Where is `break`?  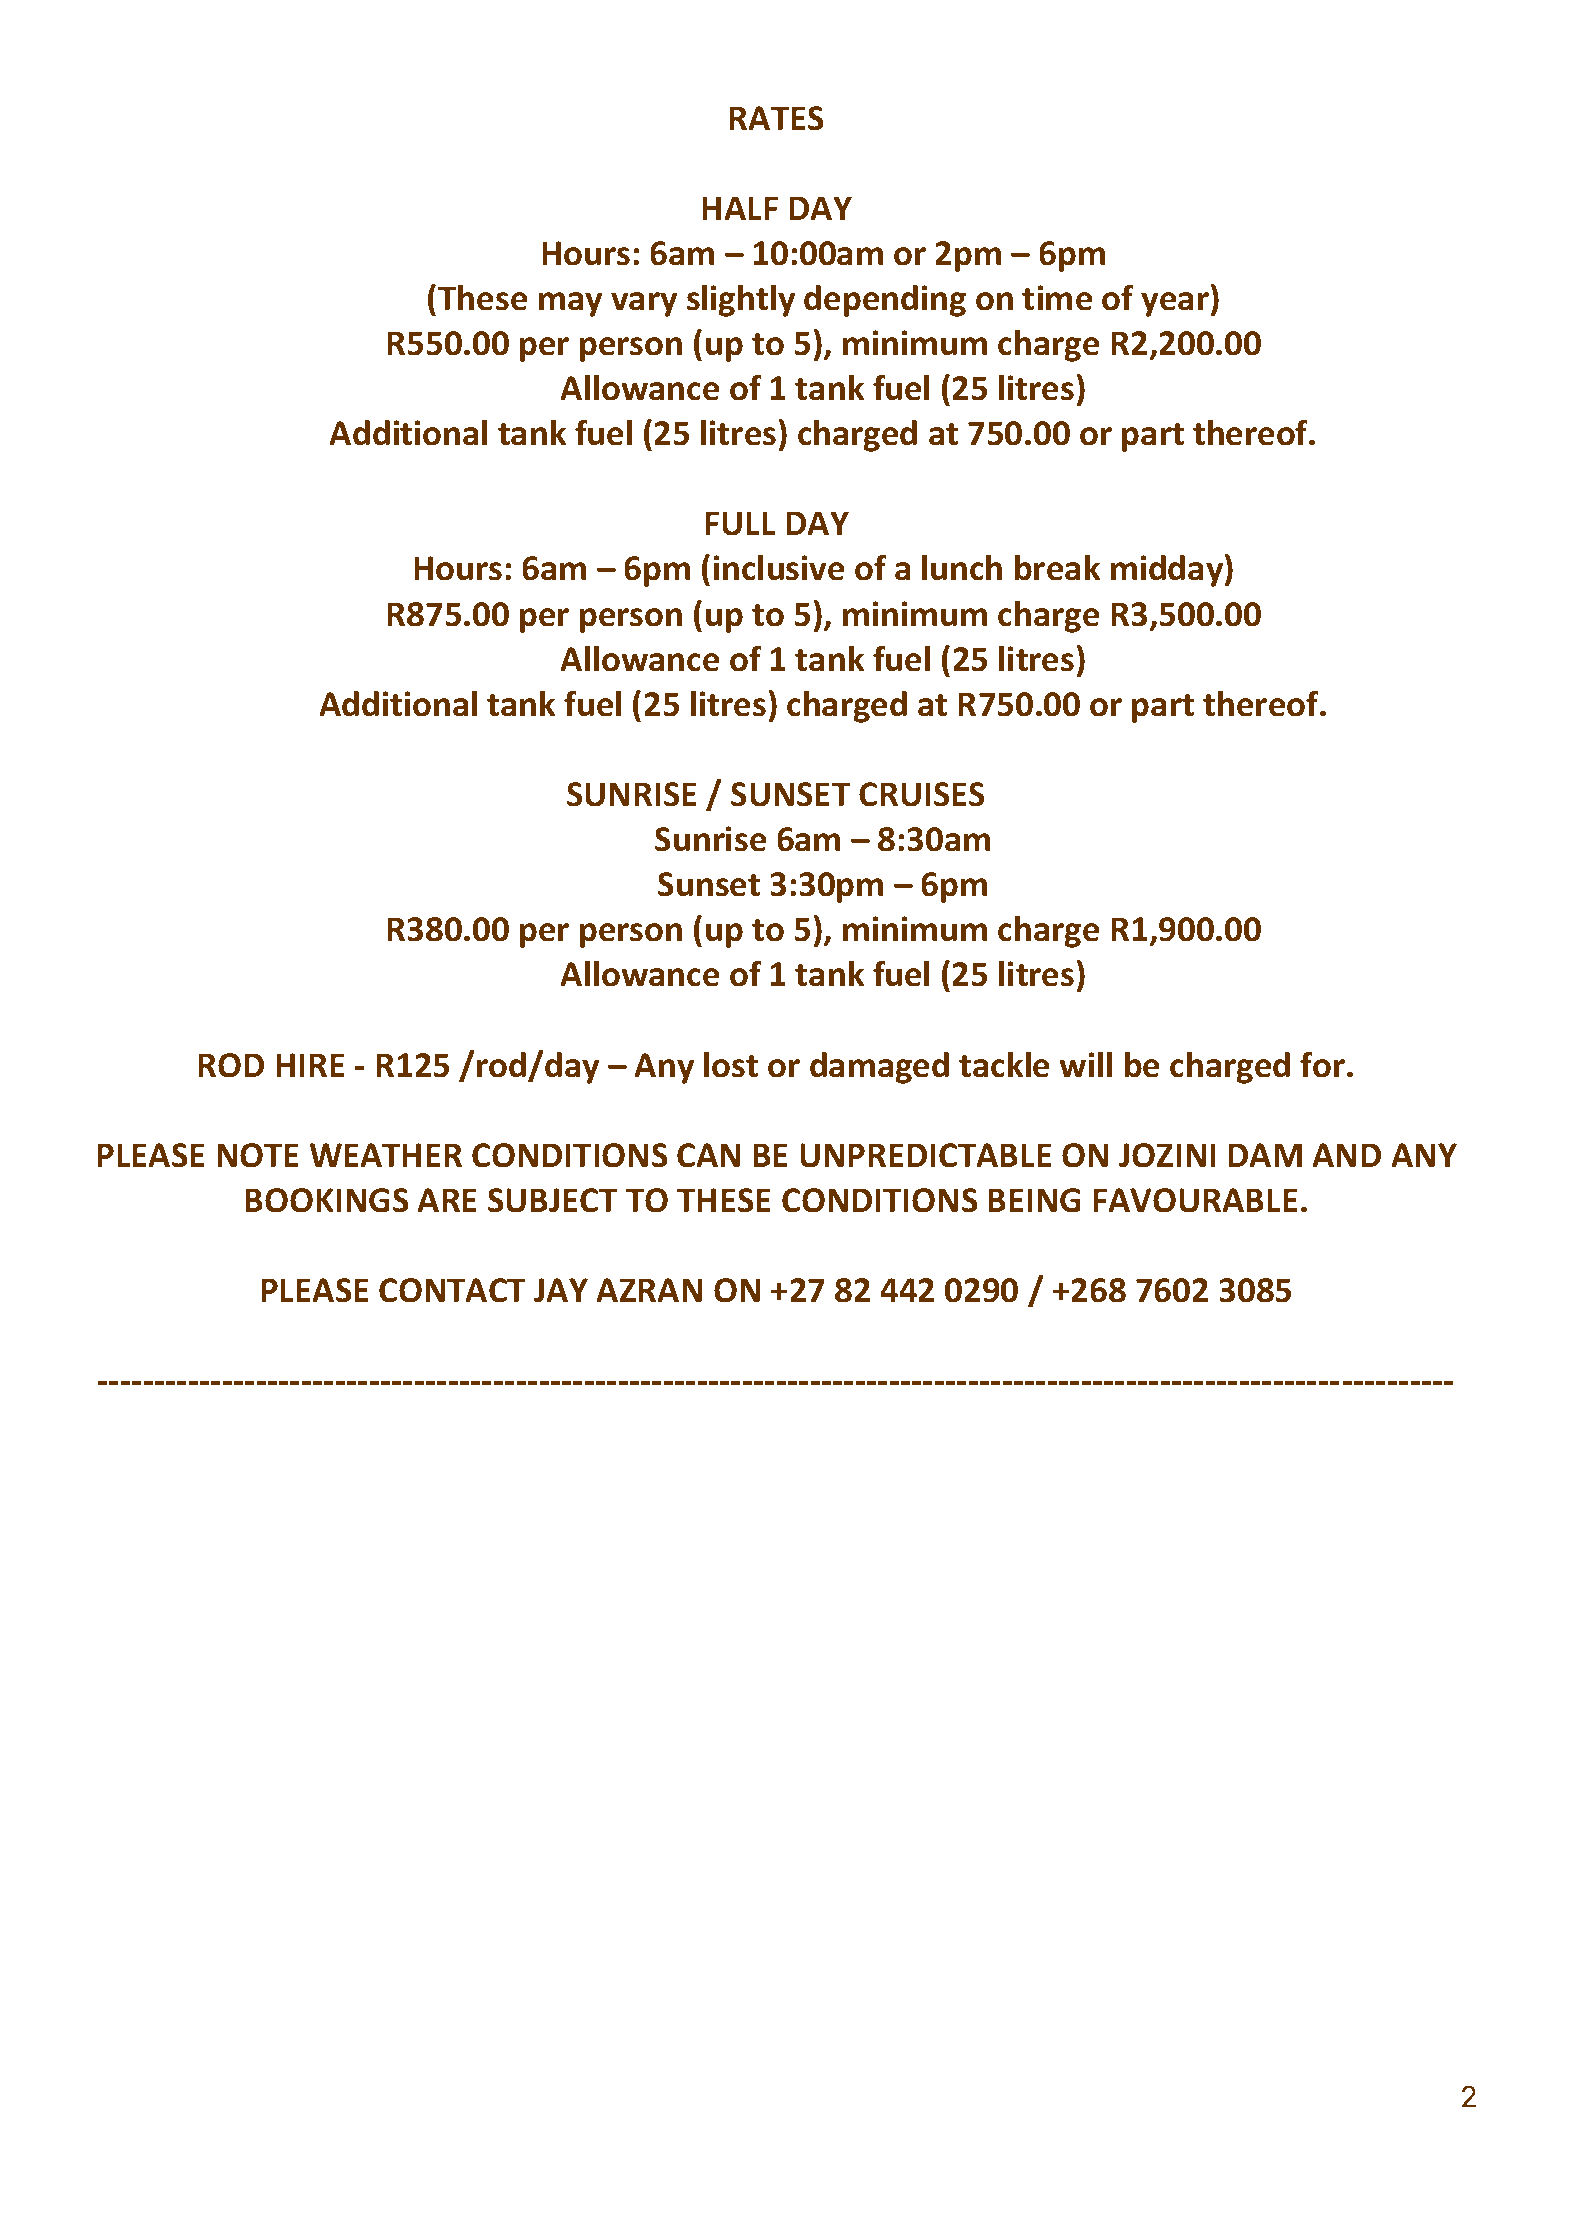
break is located at coordinates (1057, 568).
